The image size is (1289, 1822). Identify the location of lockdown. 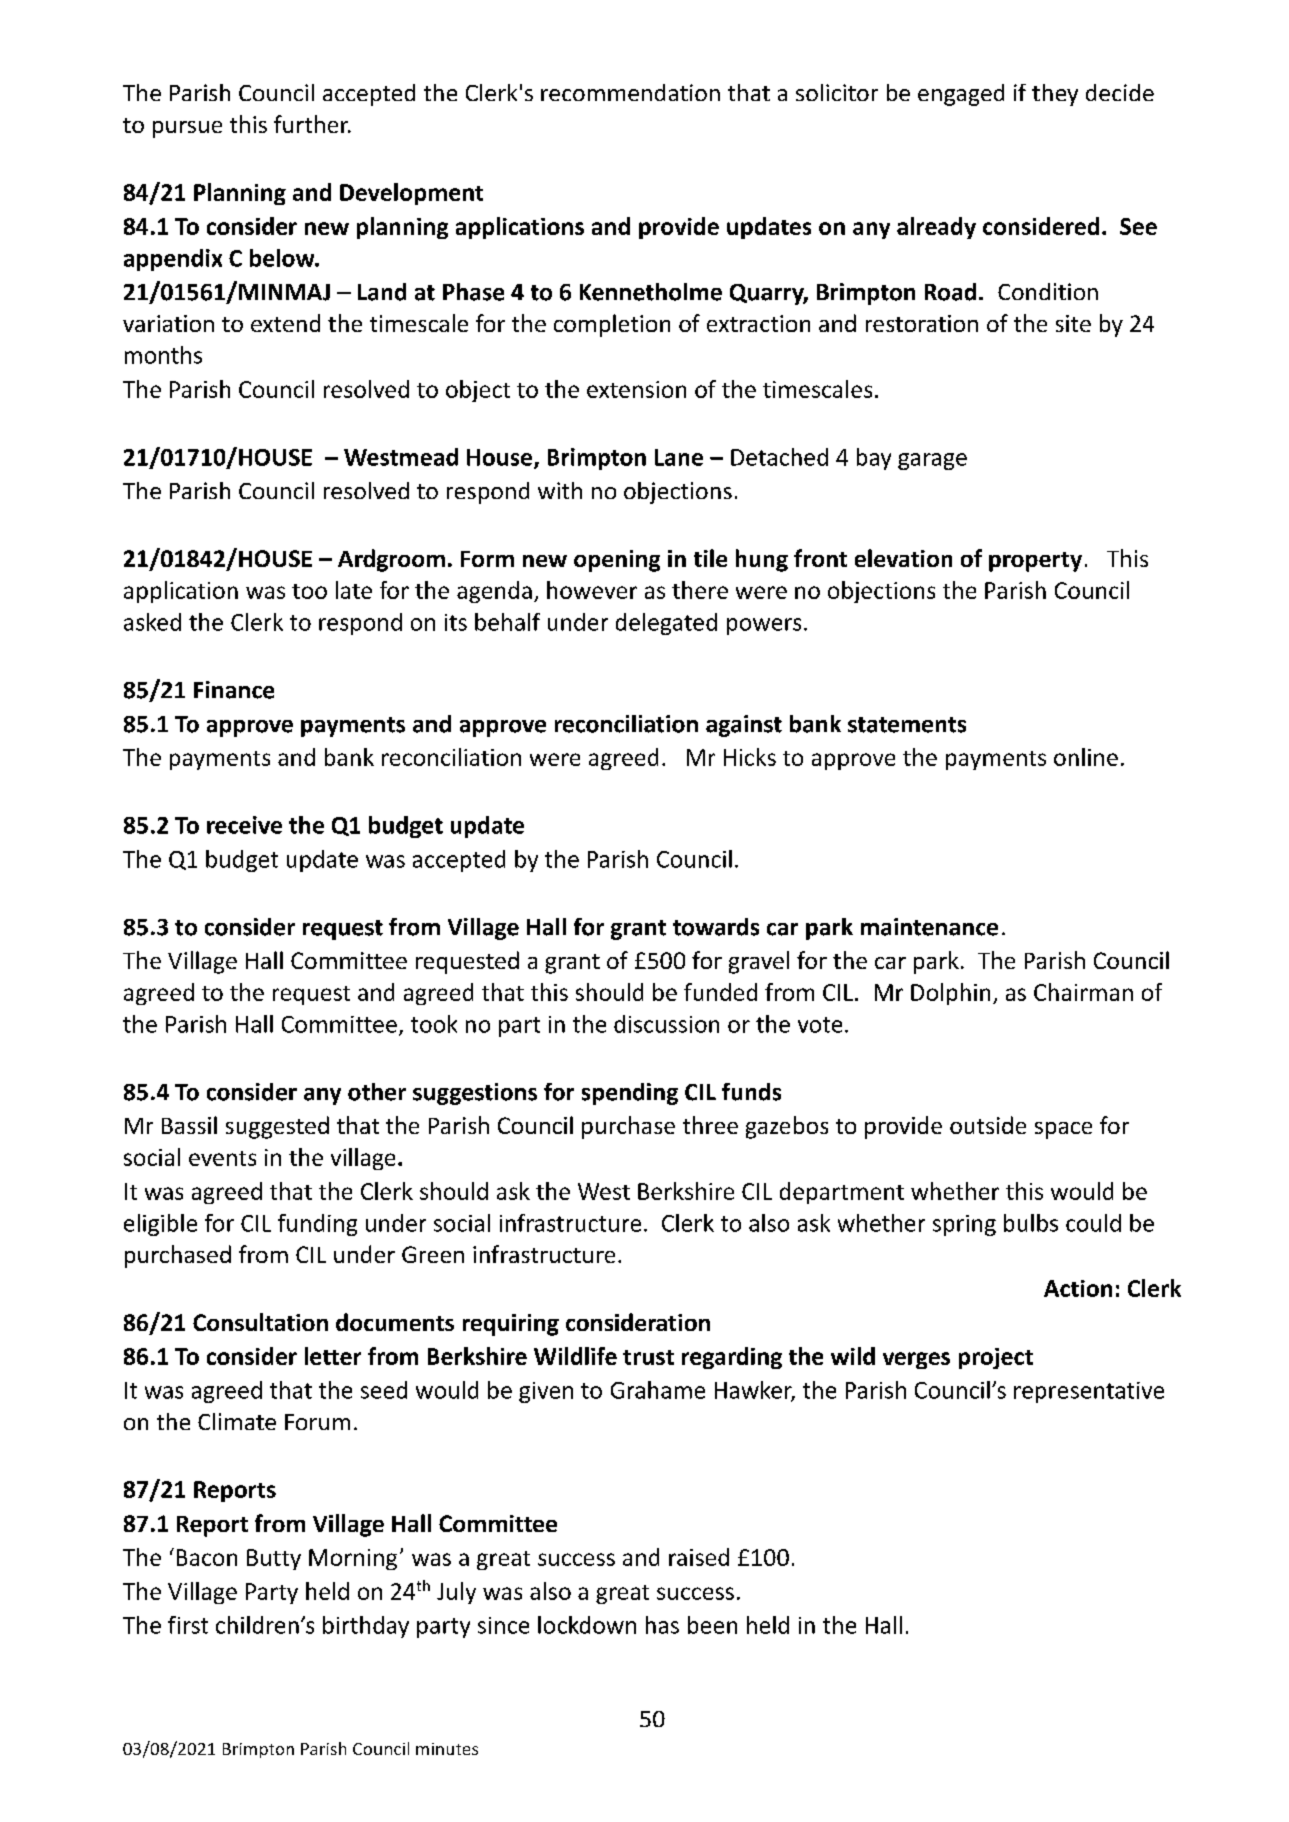
(587, 1625).
